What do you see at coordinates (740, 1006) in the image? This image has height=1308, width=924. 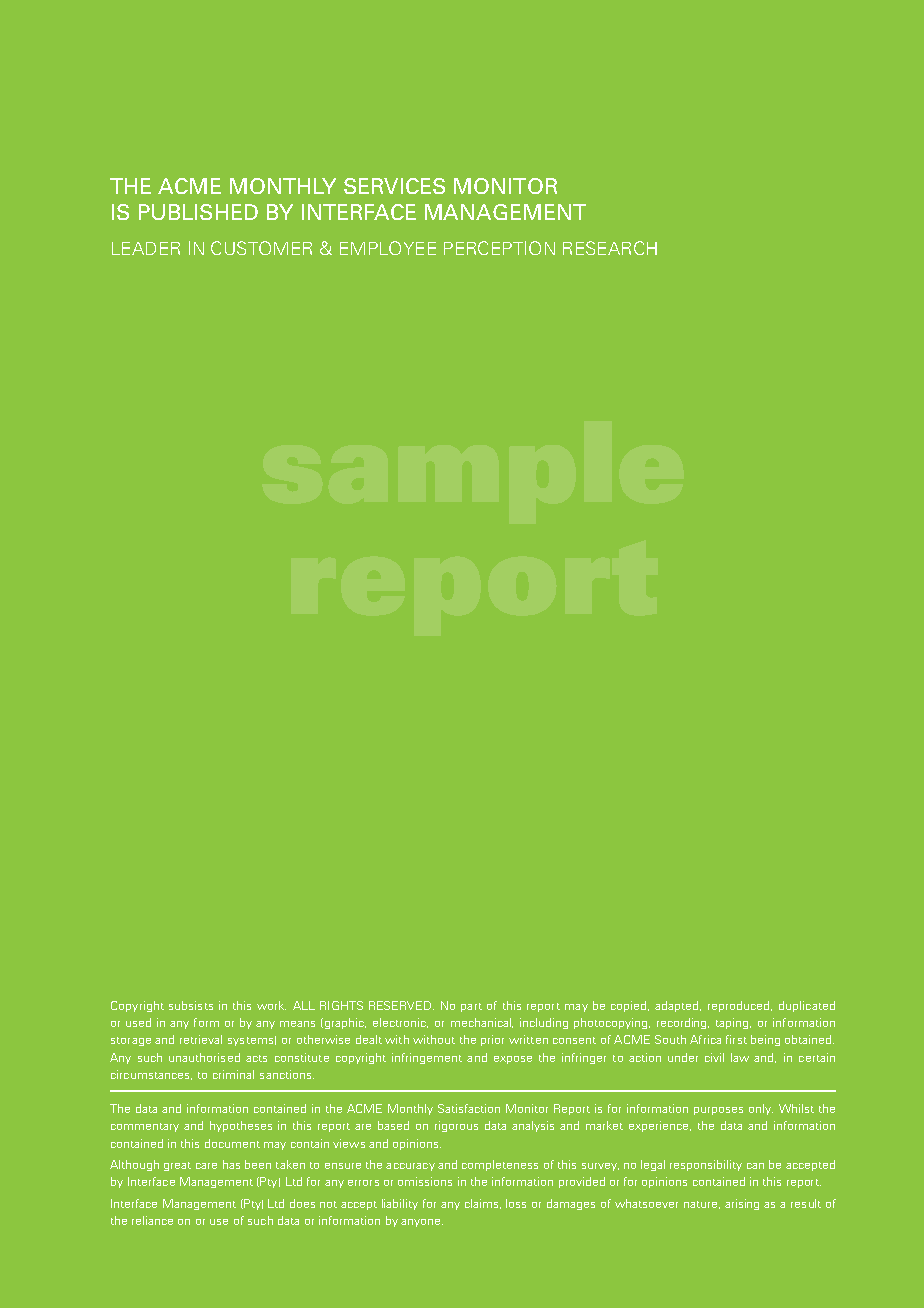 I see `reproduced` at bounding box center [740, 1006].
